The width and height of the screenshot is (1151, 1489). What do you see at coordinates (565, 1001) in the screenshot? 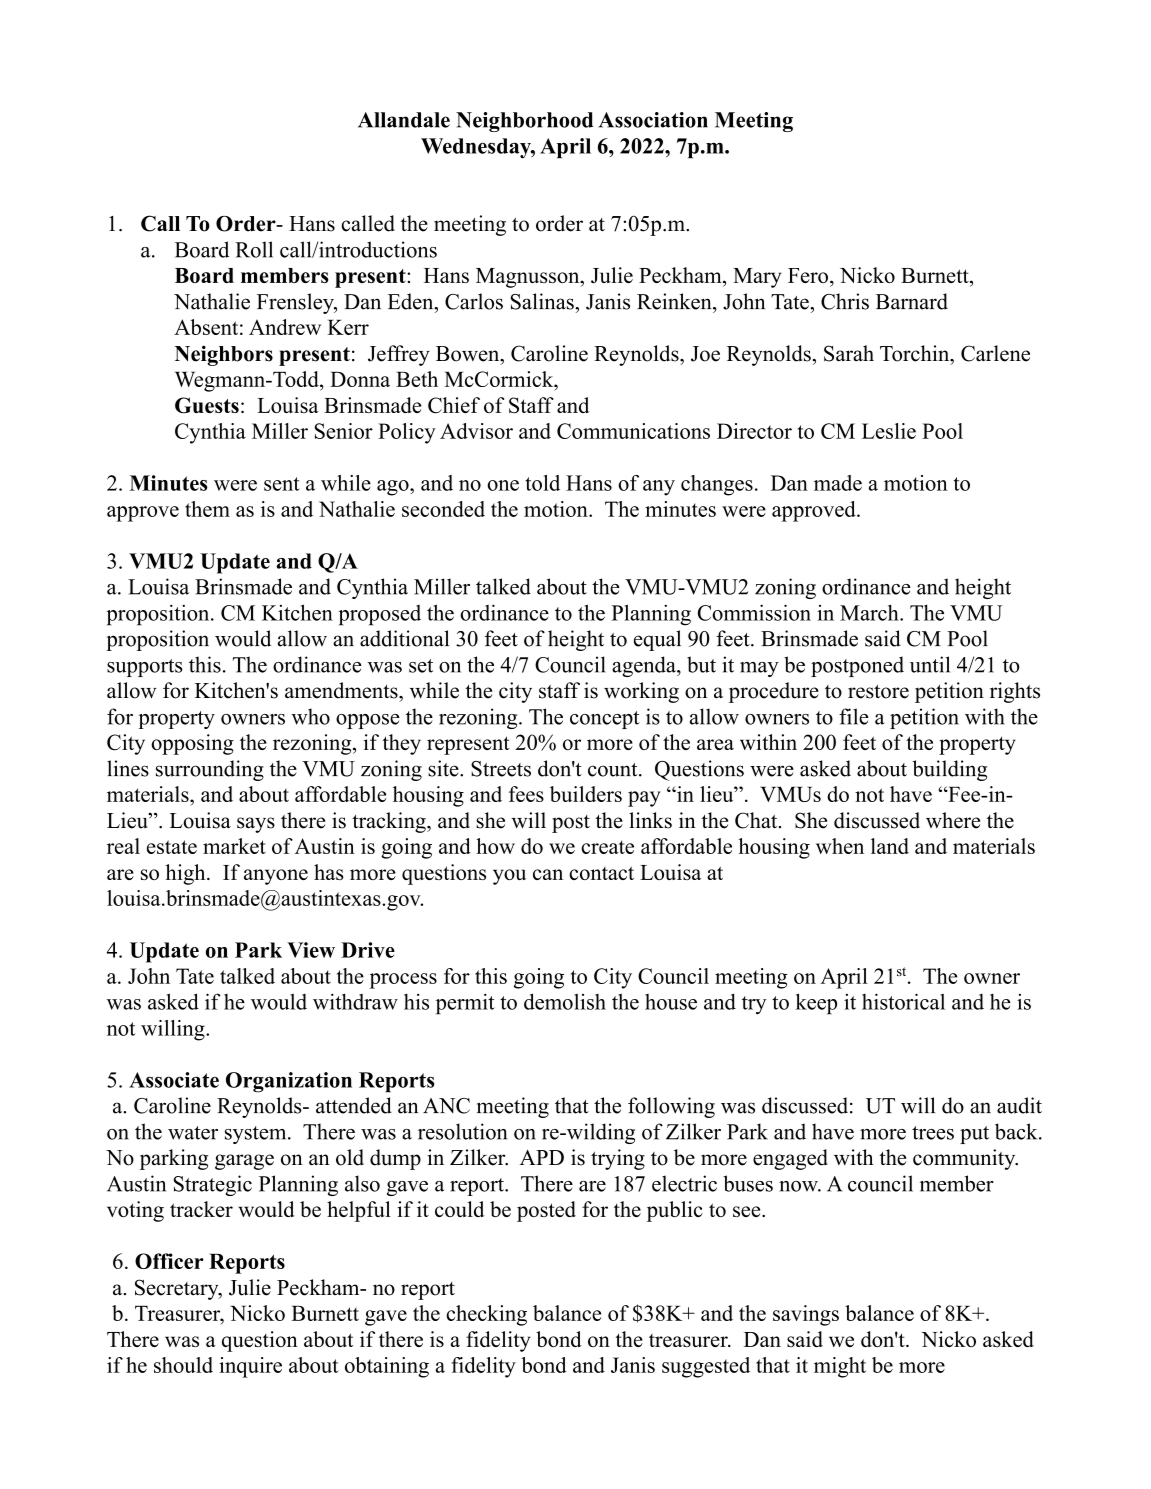
I see `demolish` at bounding box center [565, 1001].
